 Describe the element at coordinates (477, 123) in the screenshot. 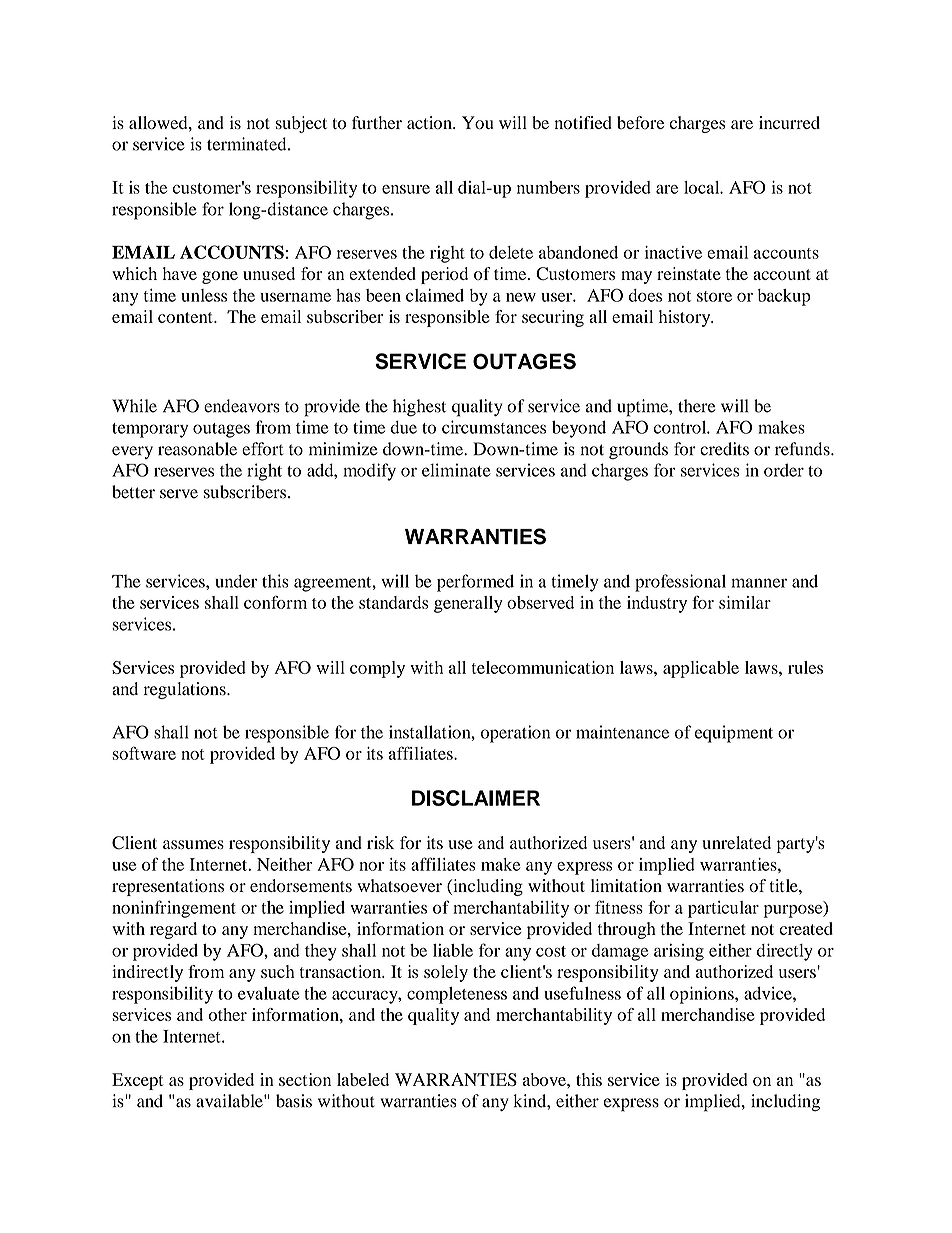

I see `You` at that location.
